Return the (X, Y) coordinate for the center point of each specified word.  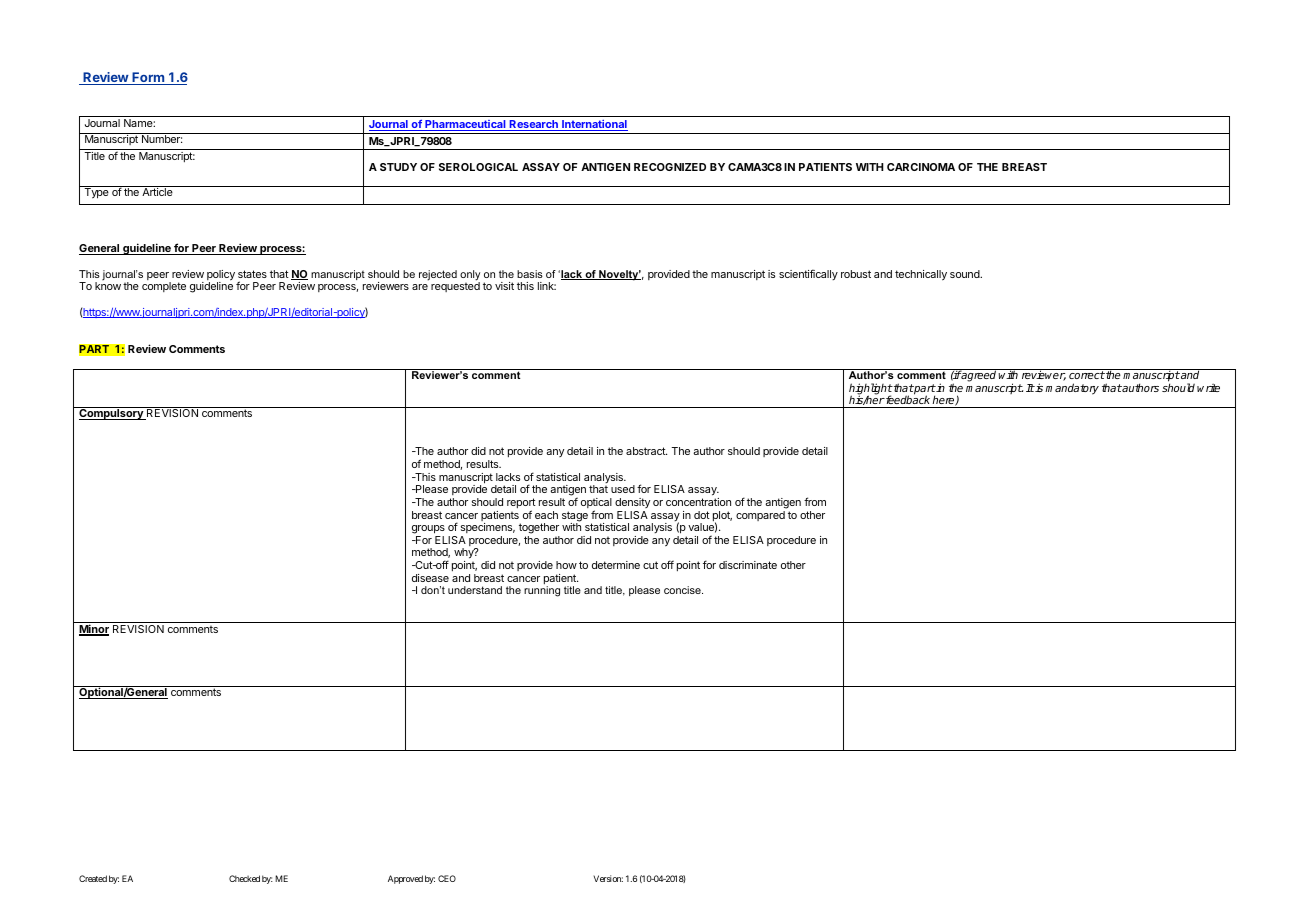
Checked (244, 878)
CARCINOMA (921, 167)
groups (428, 531)
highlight (871, 390)
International (594, 125)
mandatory (1072, 389)
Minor (94, 630)
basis (530, 274)
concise (683, 590)
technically (921, 275)
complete (164, 287)
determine (616, 565)
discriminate (748, 565)
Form (148, 78)
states (252, 274)
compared (760, 516)
